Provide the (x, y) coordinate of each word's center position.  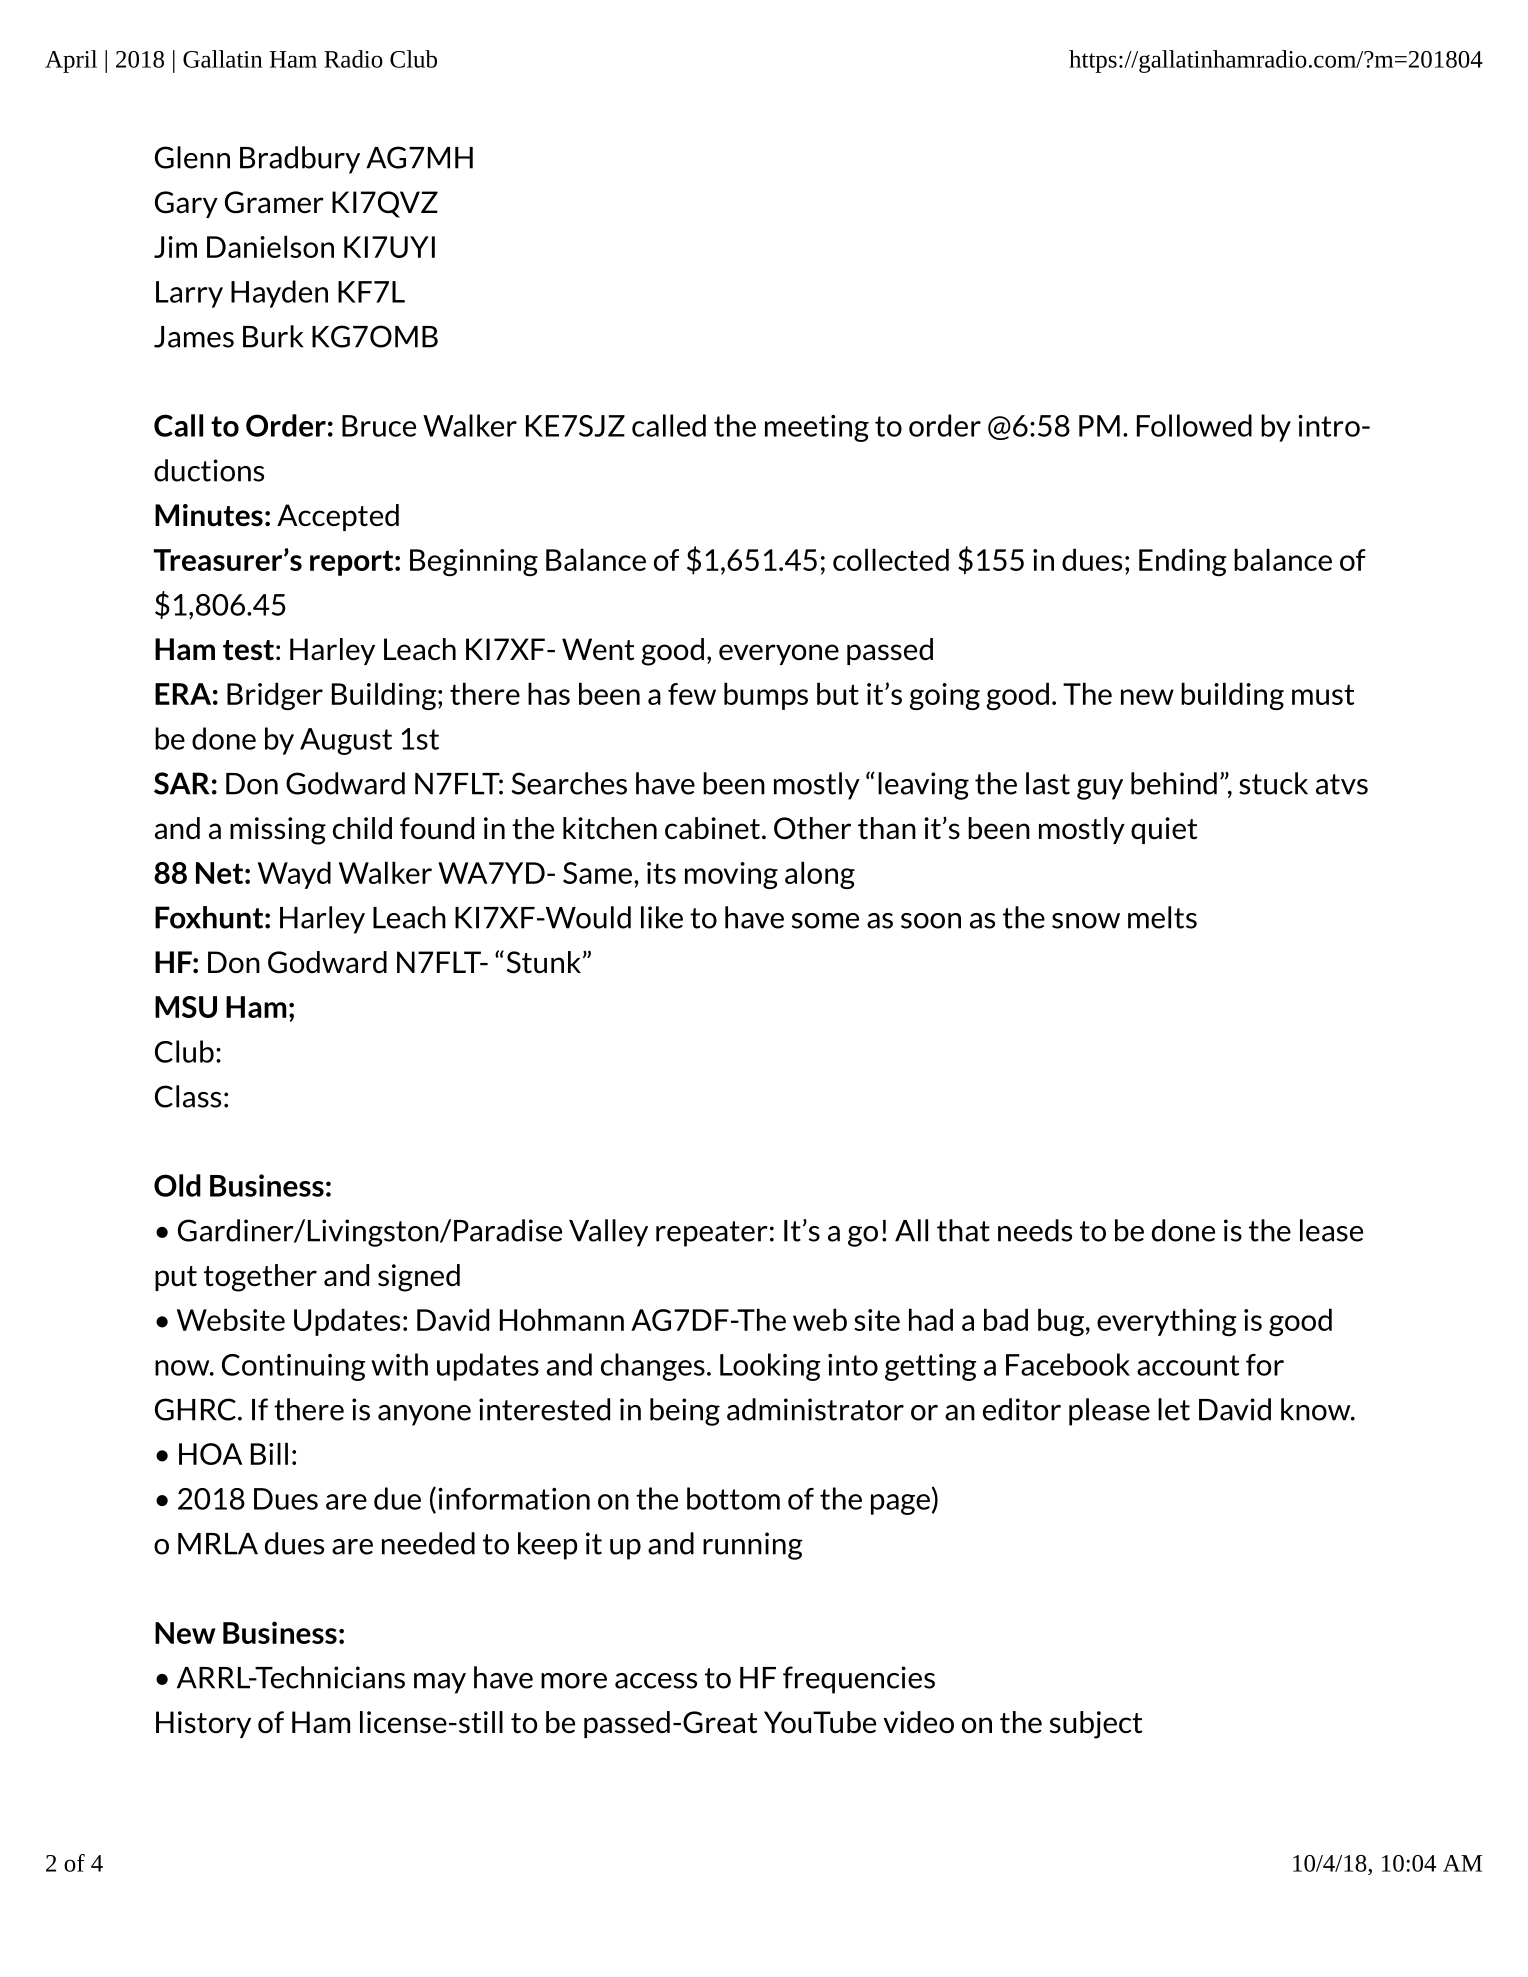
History (203, 1724)
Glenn (192, 157)
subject (1096, 1725)
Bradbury (300, 160)
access (656, 1681)
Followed (1194, 425)
